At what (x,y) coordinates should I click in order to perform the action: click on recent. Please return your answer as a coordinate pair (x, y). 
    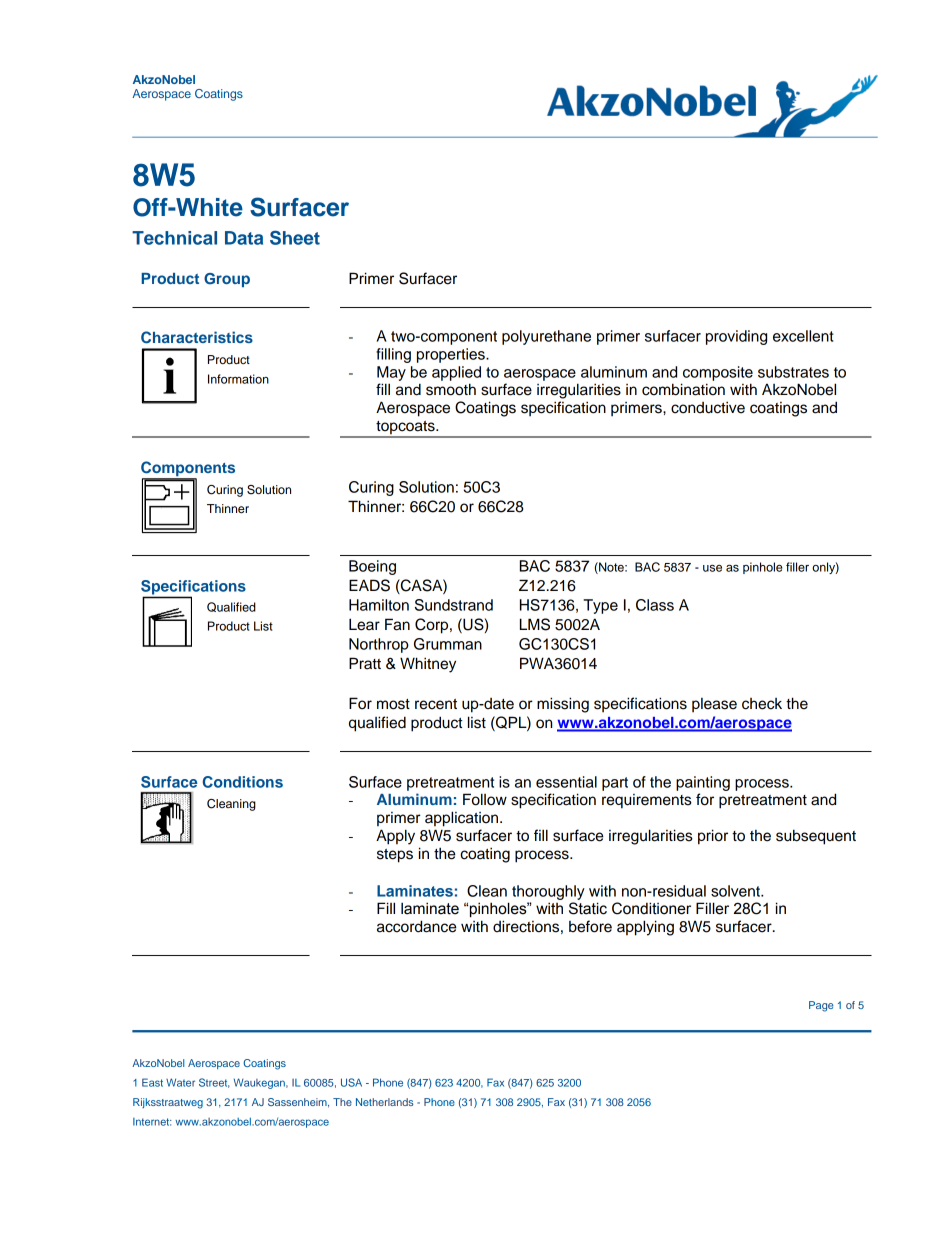
    Looking at the image, I should click on (436, 704).
